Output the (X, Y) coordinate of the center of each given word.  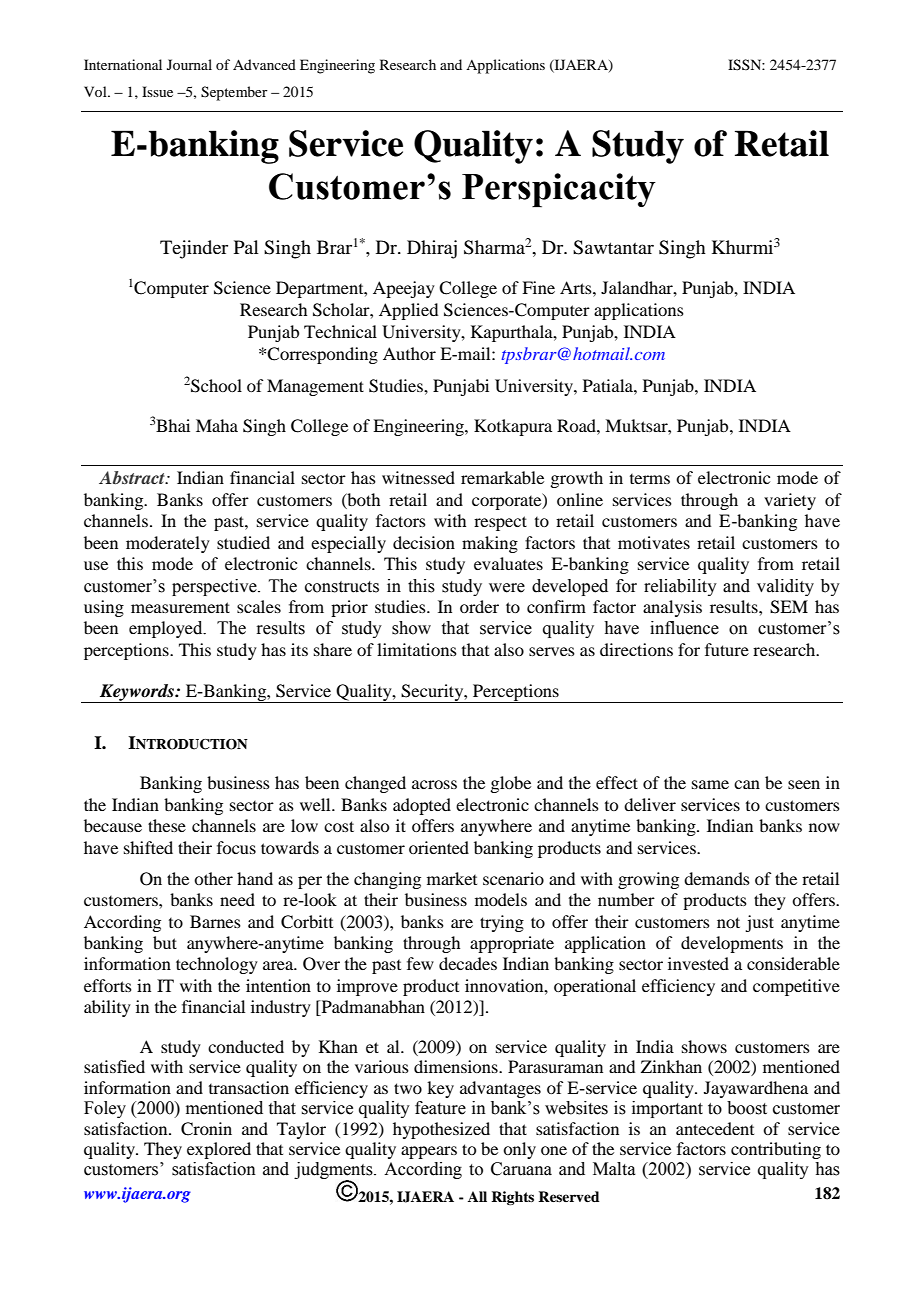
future (727, 649)
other (213, 878)
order (479, 606)
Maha (217, 425)
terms (650, 479)
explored (219, 1150)
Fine (538, 287)
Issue (157, 91)
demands (717, 878)
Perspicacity (559, 190)
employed (167, 629)
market (452, 878)
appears (429, 1152)
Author (409, 353)
